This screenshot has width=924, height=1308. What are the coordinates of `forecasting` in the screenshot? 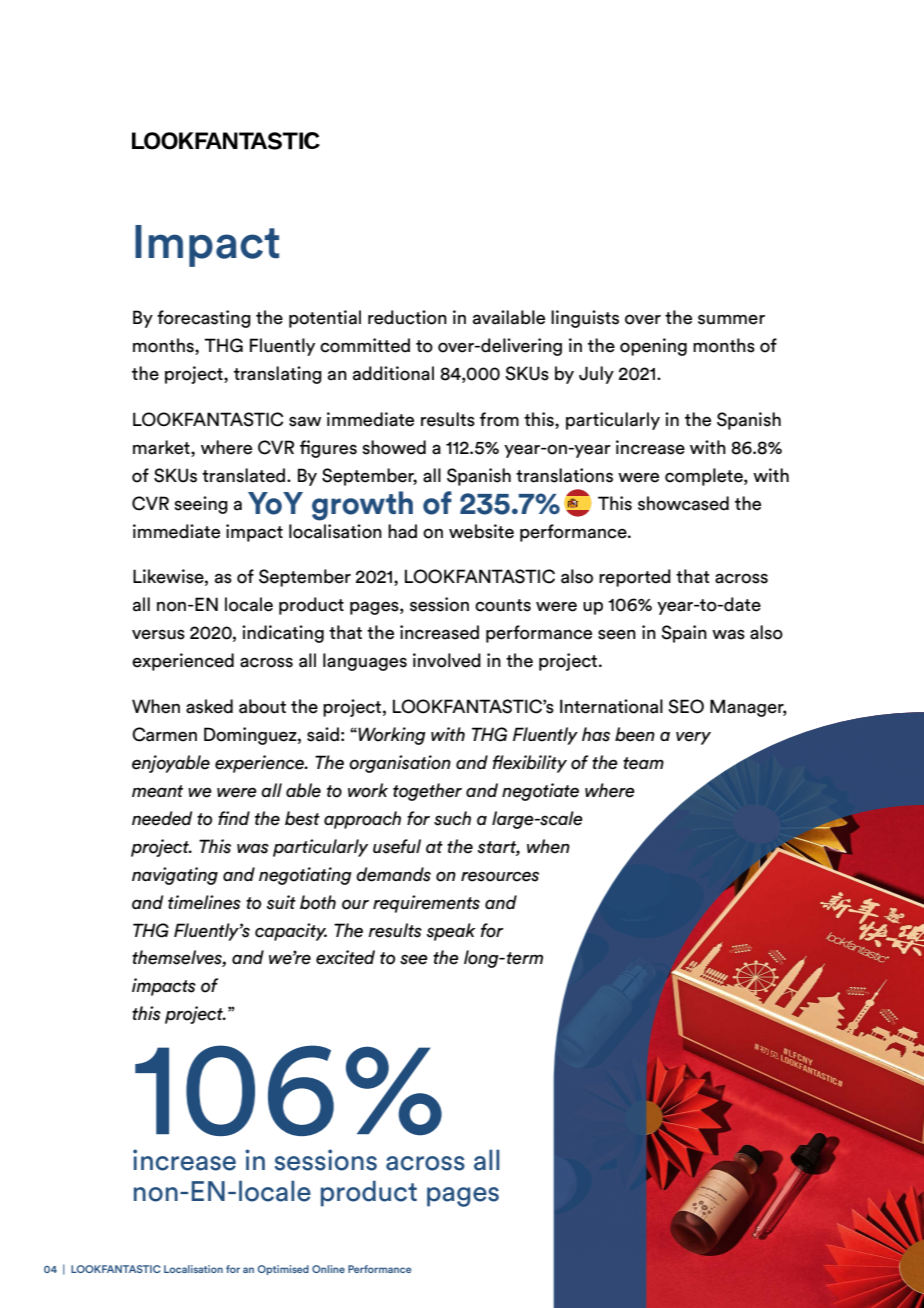 It's located at (204, 319).
